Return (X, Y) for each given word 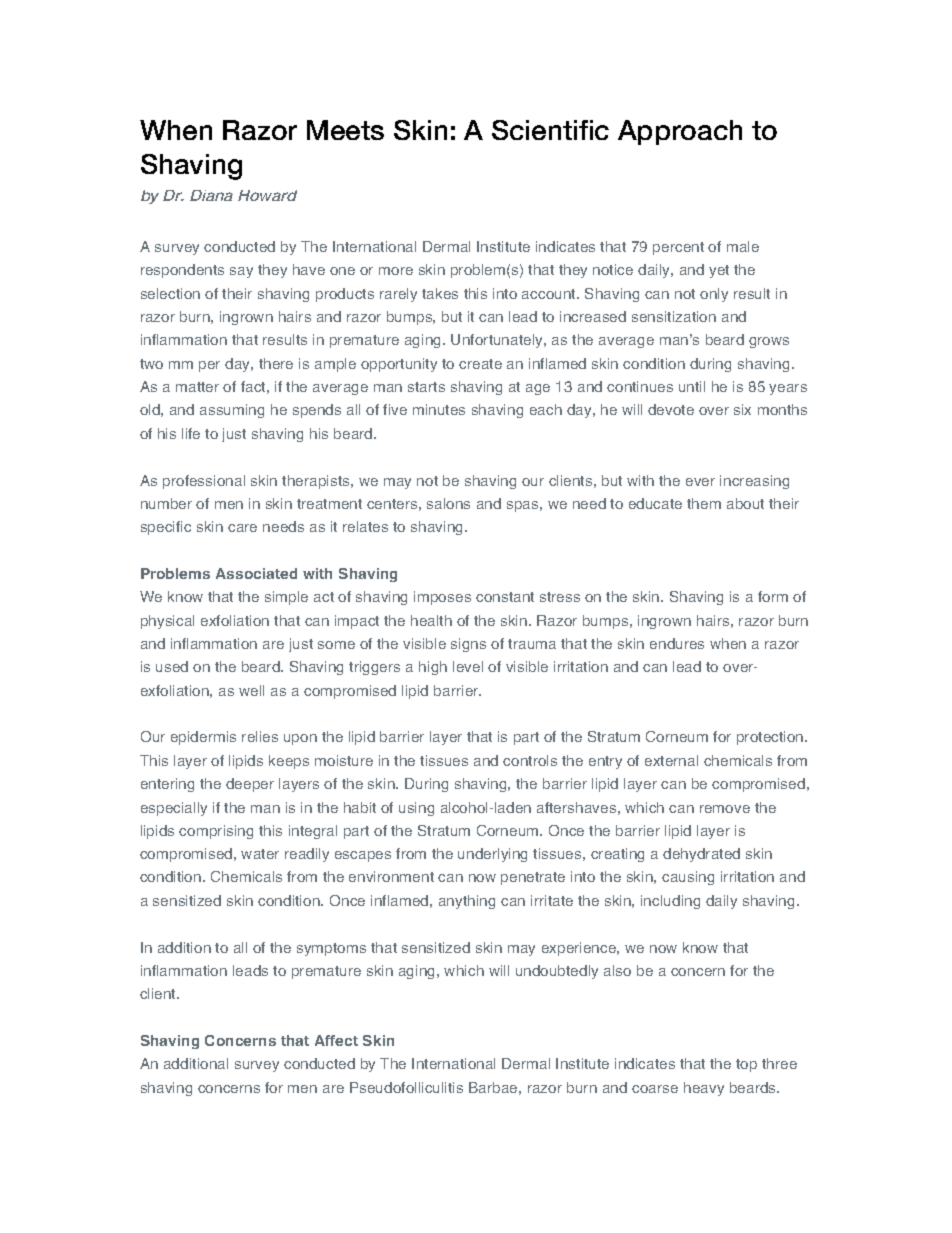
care (242, 528)
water (260, 854)
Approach (680, 132)
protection (771, 738)
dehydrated (701, 855)
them (704, 503)
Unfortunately (498, 341)
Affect (336, 1040)
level (468, 666)
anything (467, 902)
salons (448, 503)
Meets (345, 130)
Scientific (550, 130)
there (276, 363)
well (251, 690)
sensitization (674, 316)
